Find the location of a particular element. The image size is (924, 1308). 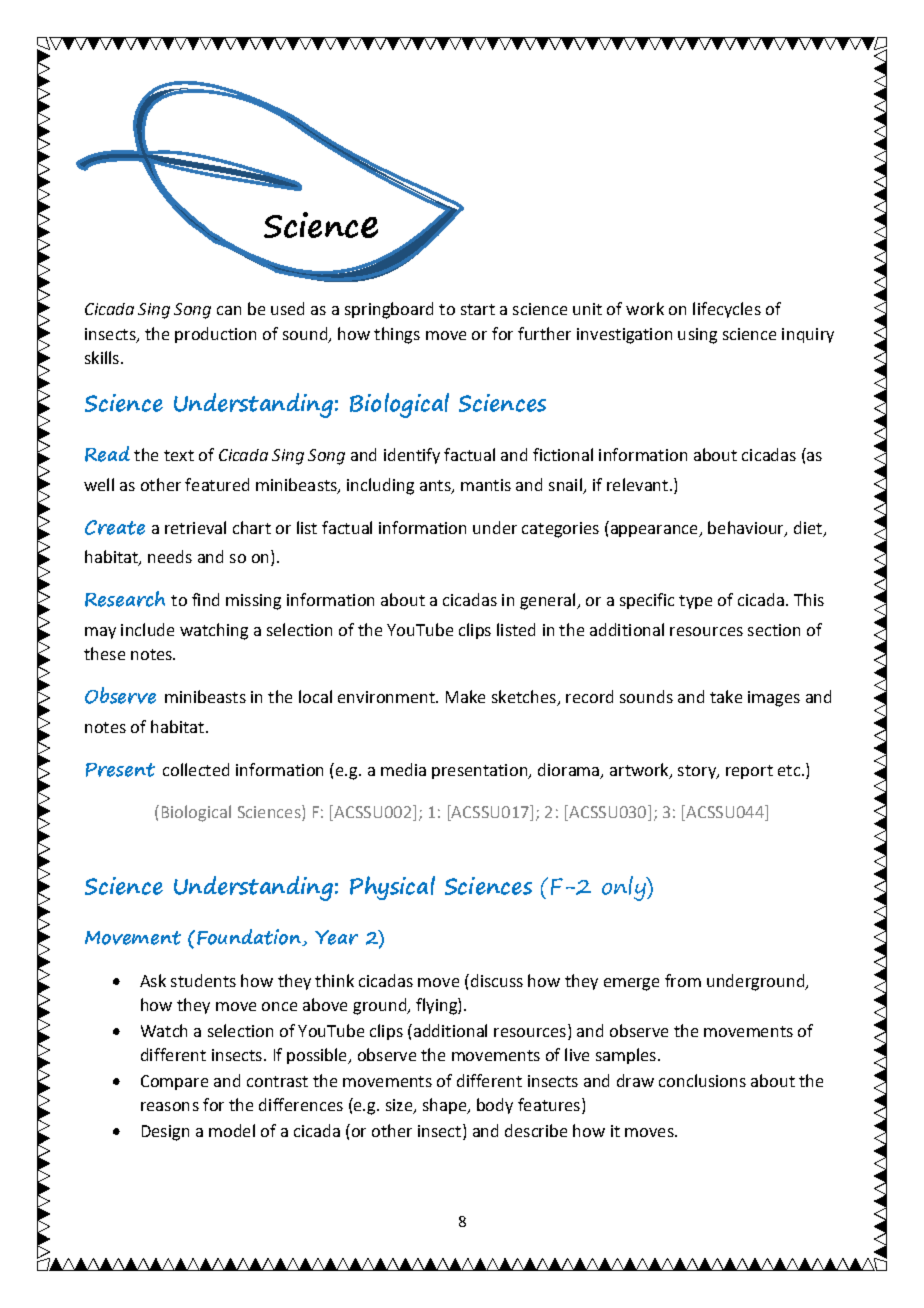

production is located at coordinates (215, 335).
